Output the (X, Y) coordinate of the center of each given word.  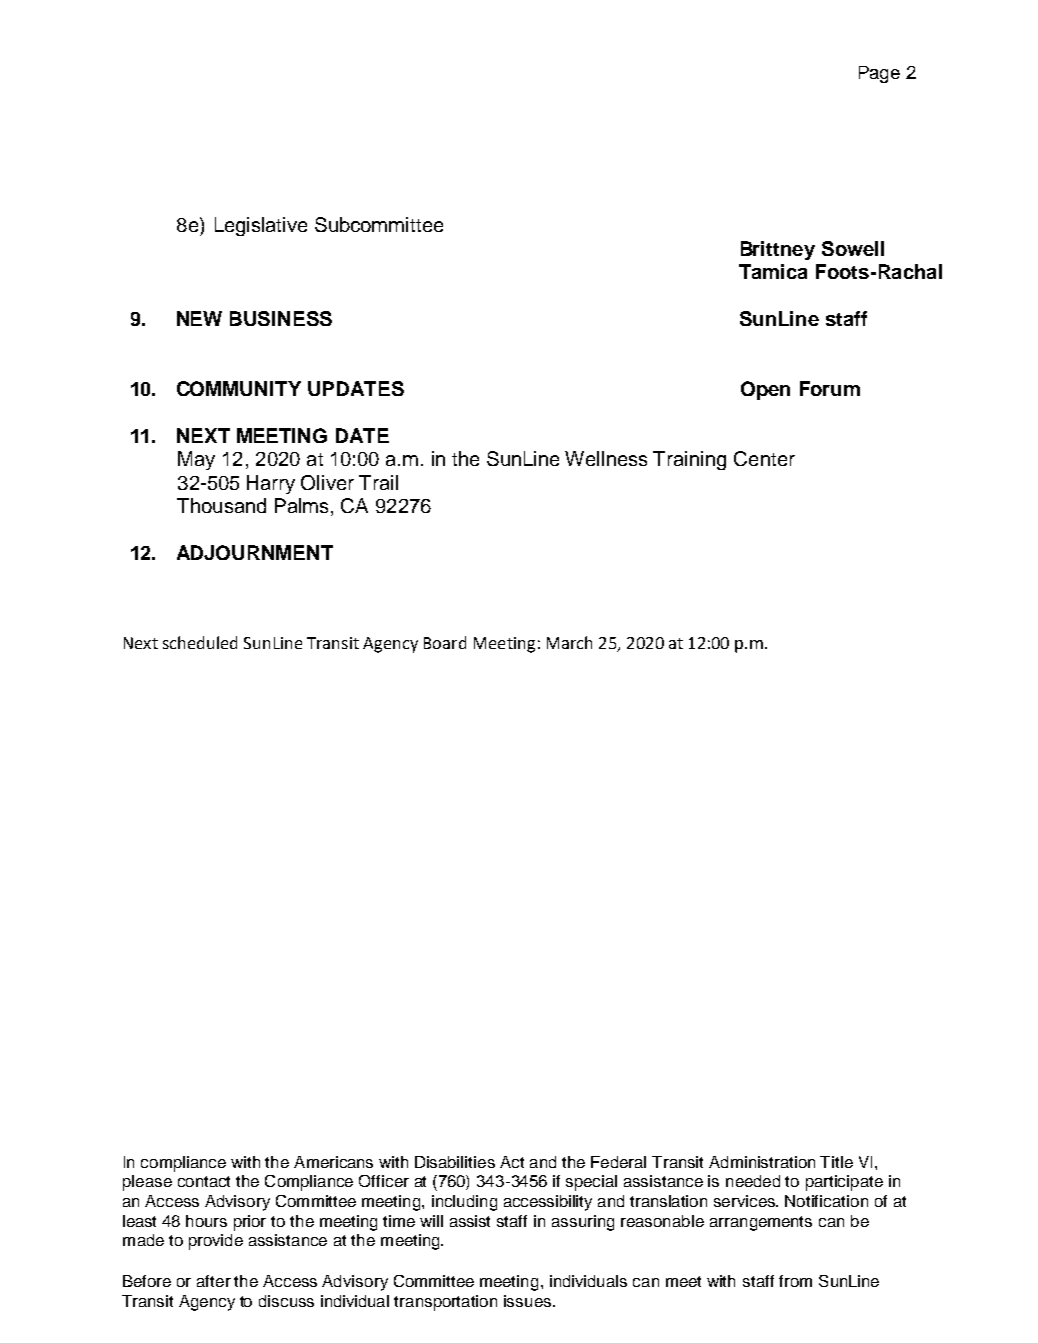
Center (764, 458)
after (214, 1281)
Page (879, 74)
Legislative (261, 226)
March (569, 642)
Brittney (778, 250)
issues (527, 1301)
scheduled (200, 642)
